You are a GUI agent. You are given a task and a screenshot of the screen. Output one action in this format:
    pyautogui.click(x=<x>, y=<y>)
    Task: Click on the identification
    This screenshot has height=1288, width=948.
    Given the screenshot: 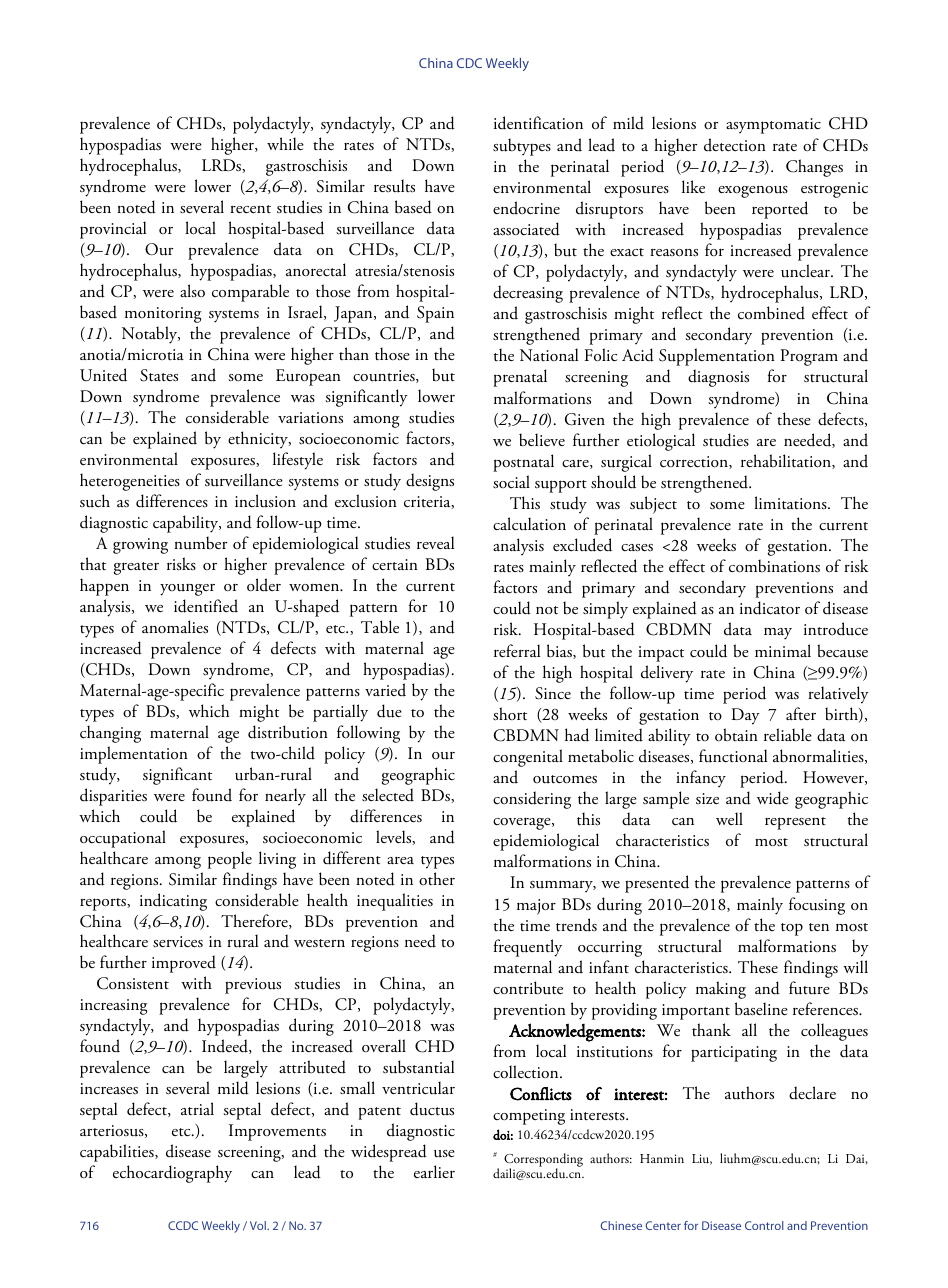 What is the action you would take?
    pyautogui.click(x=538, y=123)
